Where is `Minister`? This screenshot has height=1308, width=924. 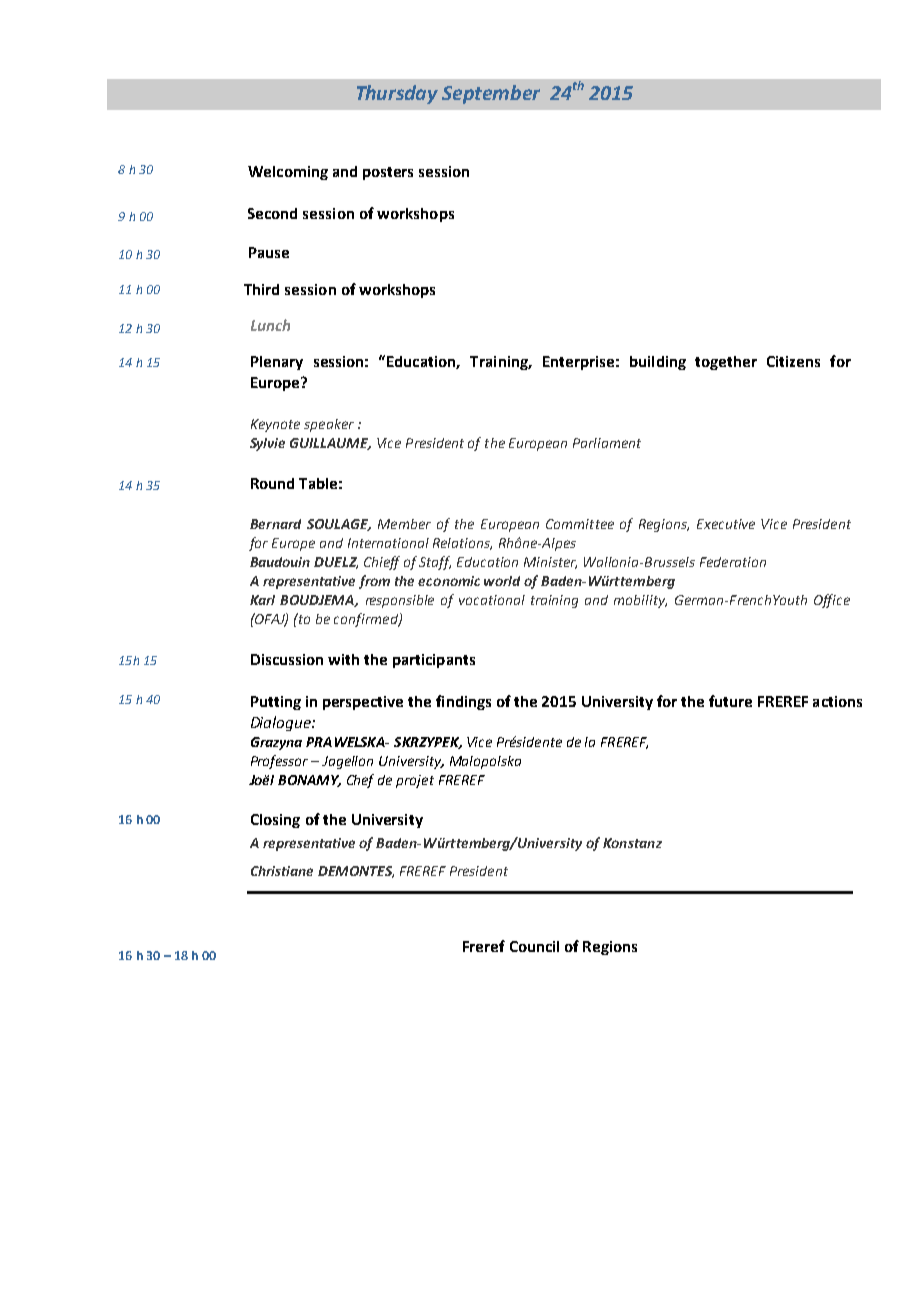
Minister is located at coordinates (550, 563).
